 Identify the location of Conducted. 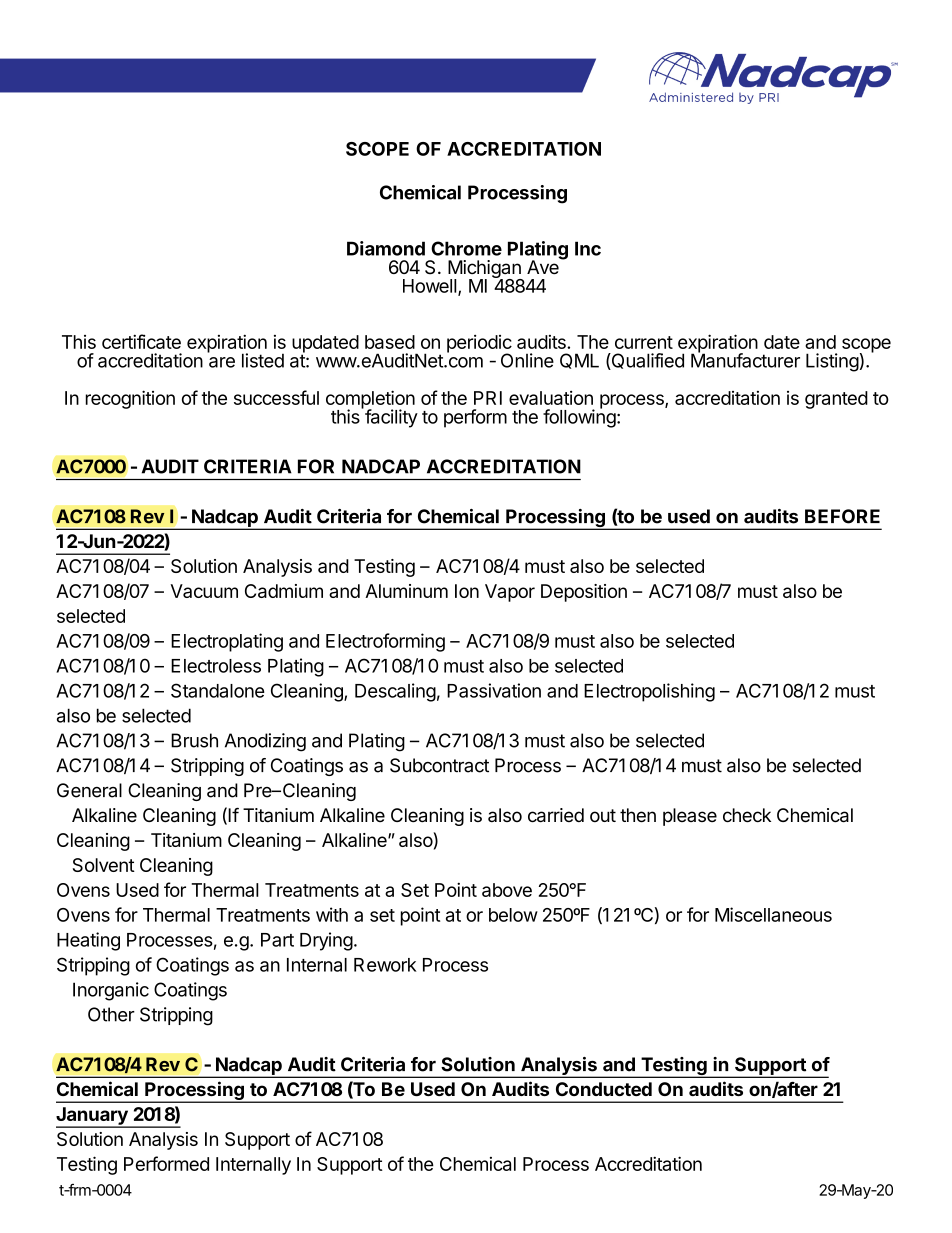
(604, 1089).
